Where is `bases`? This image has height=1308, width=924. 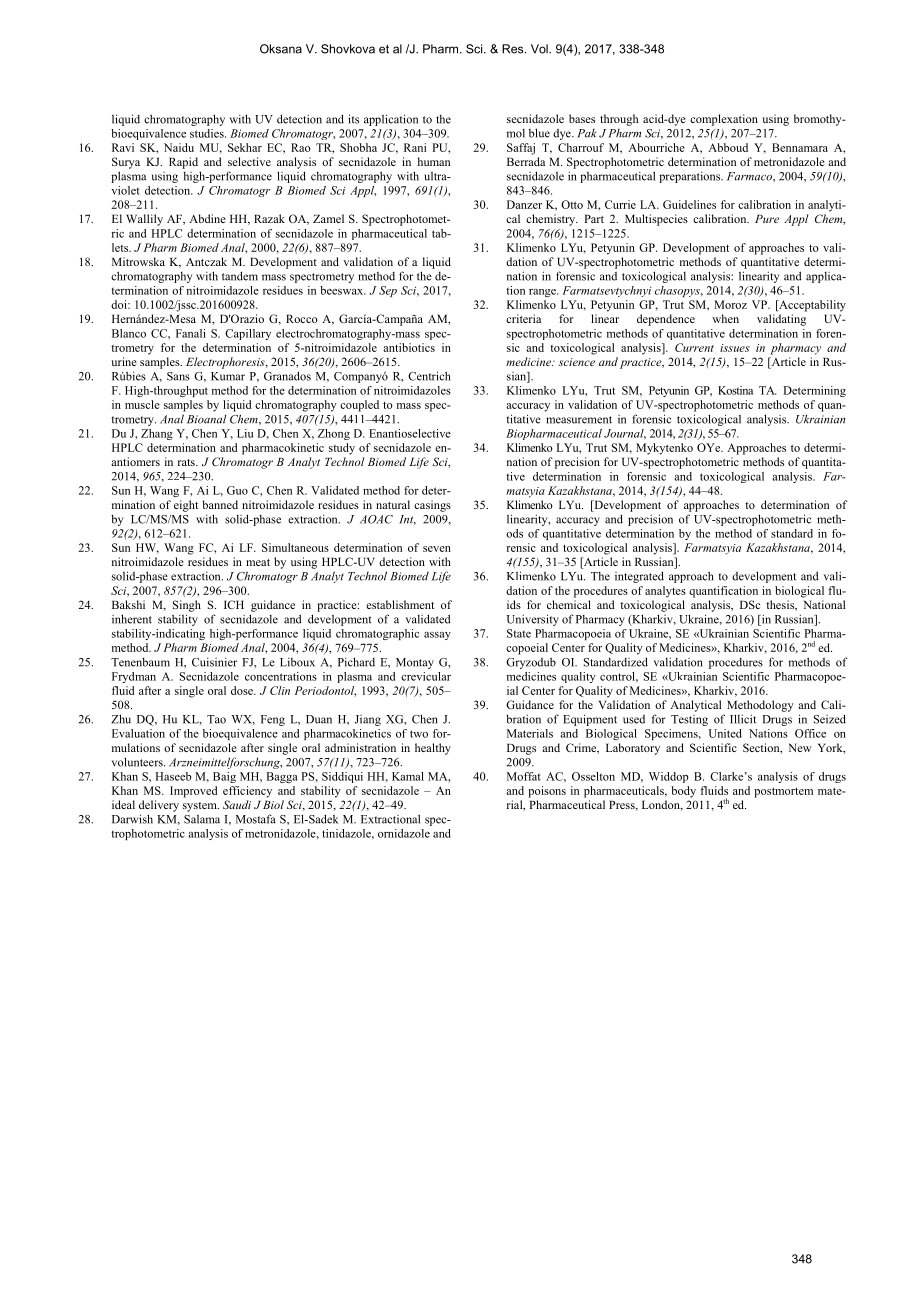 bases is located at coordinates (582, 118).
